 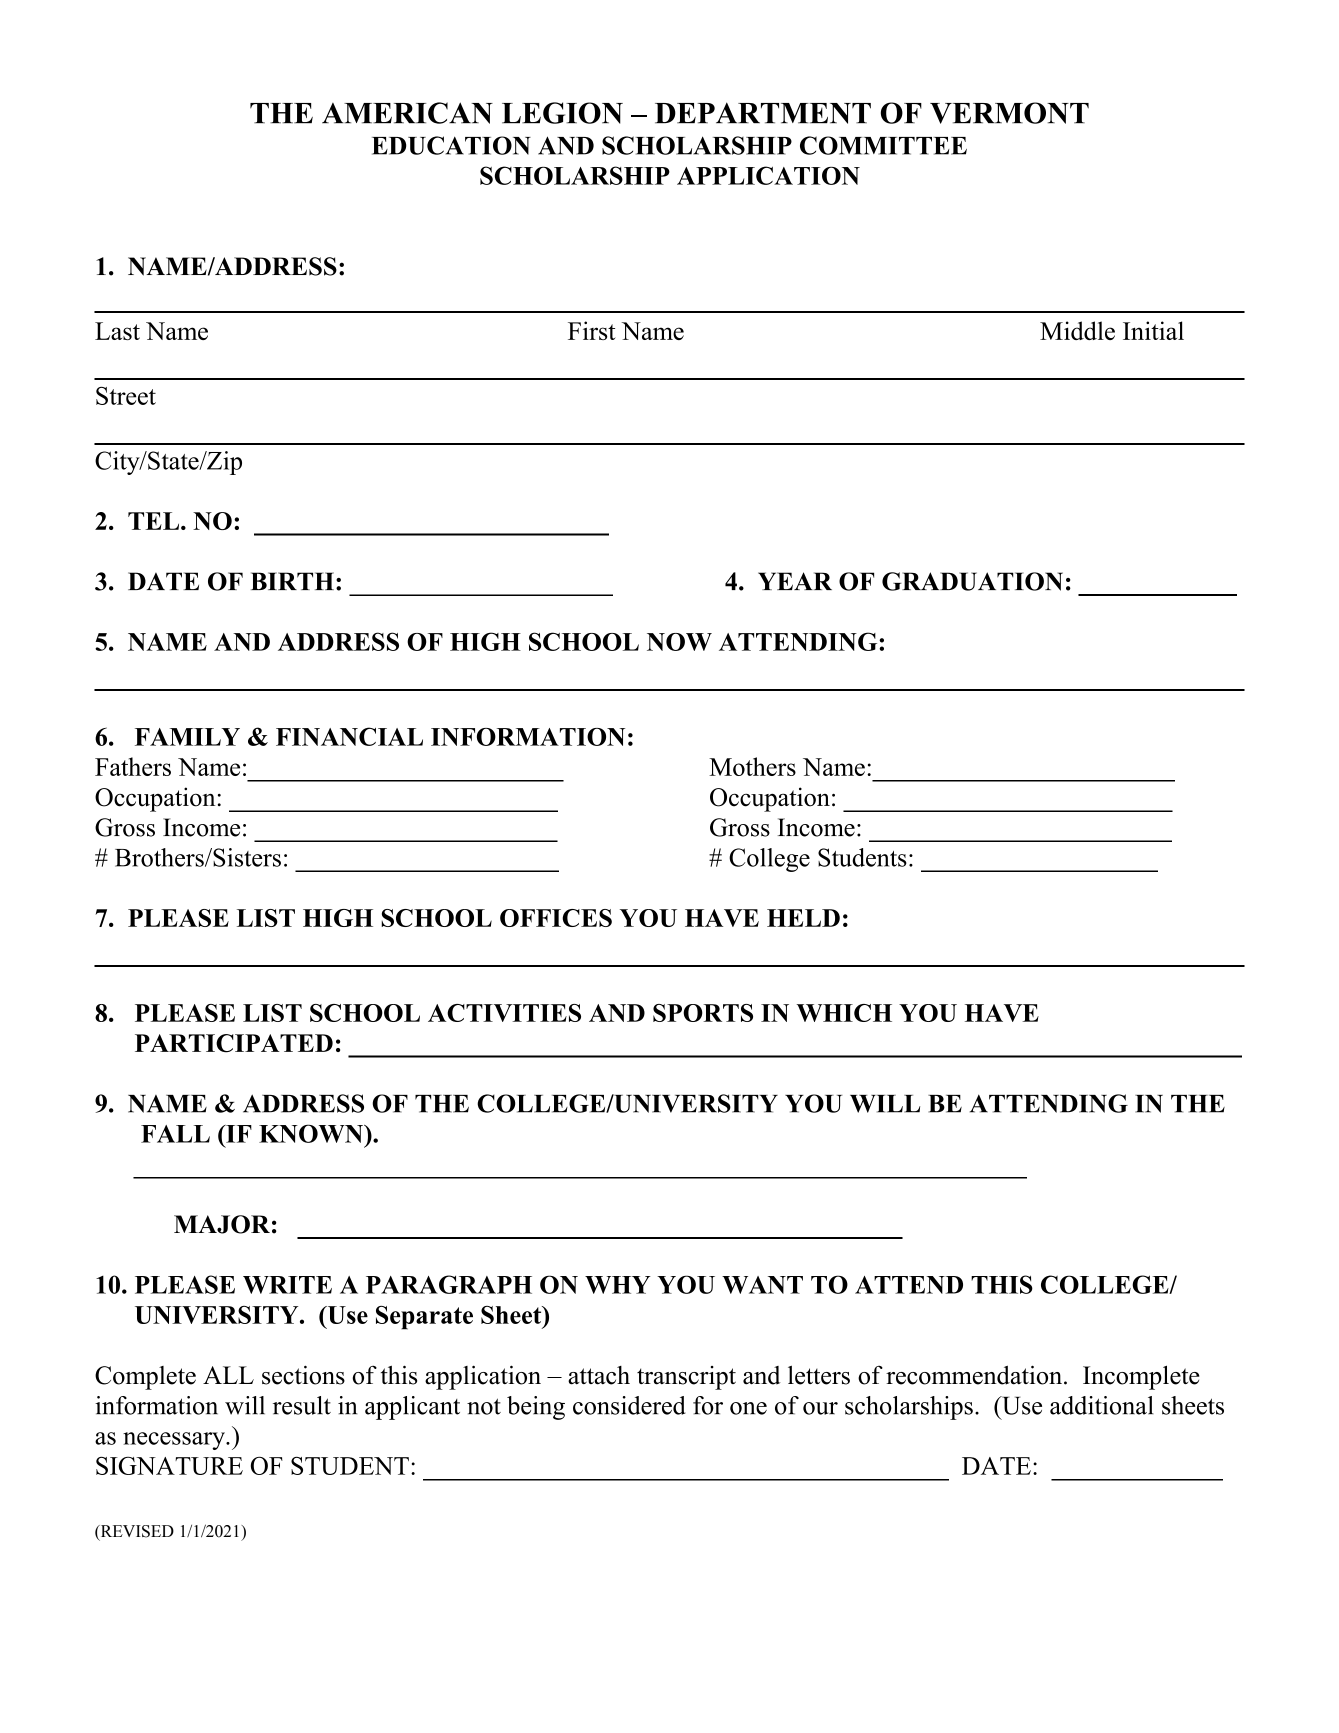 What do you see at coordinates (292, 581) in the screenshot?
I see `BIRTH` at bounding box center [292, 581].
